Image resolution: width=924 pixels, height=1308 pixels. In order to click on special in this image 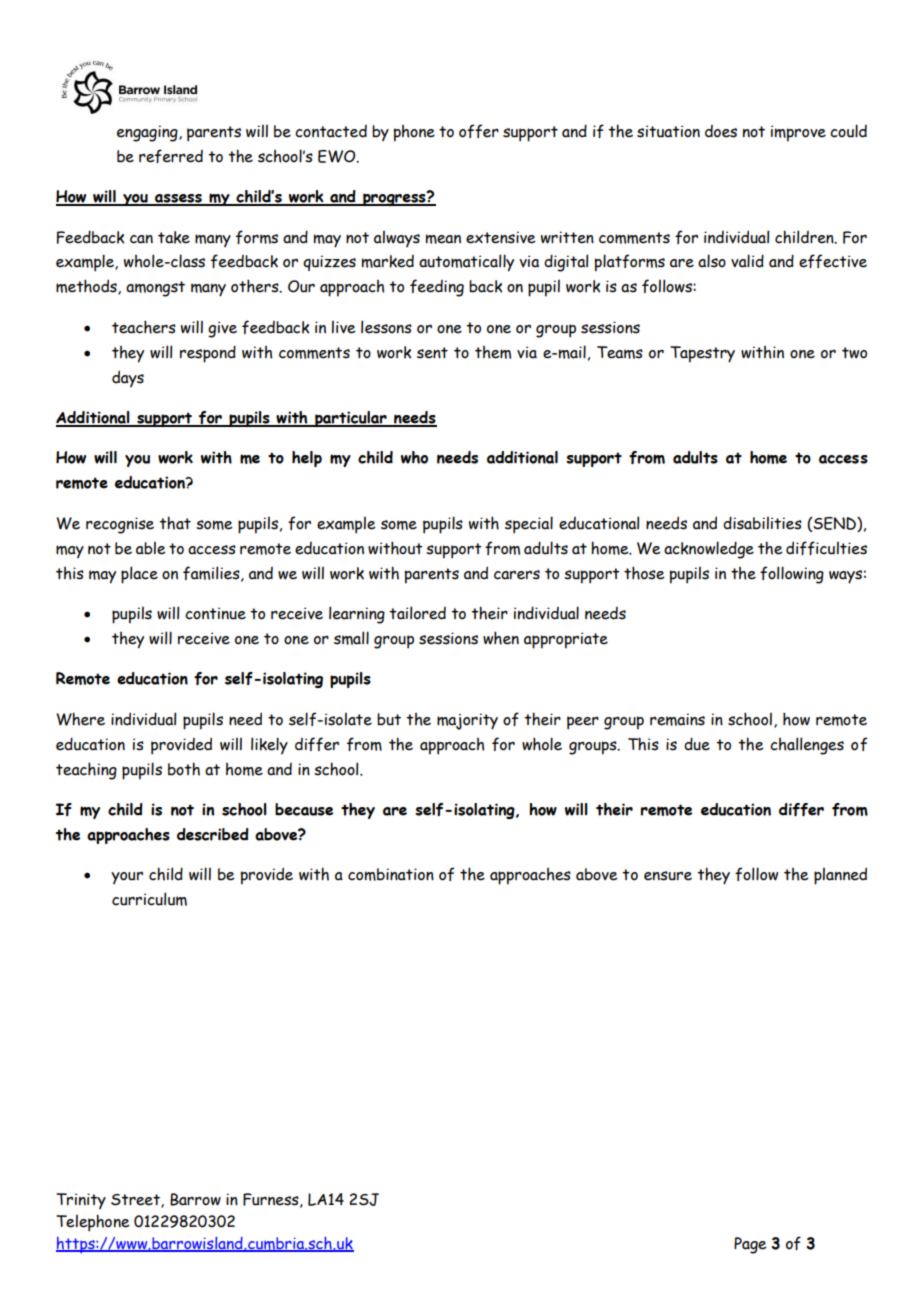, I will do `click(529, 525)`.
